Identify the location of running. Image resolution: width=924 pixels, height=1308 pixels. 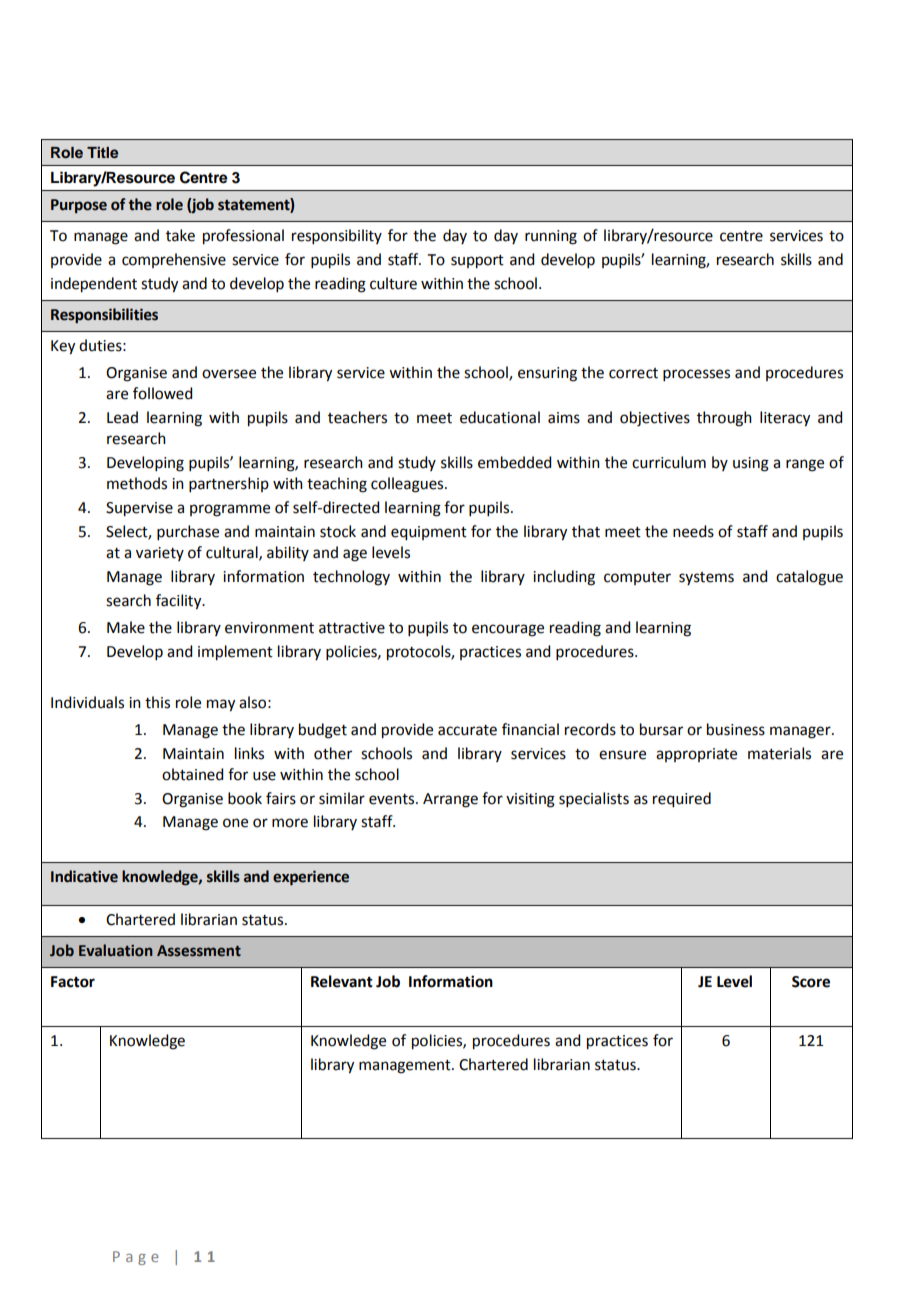
(551, 237).
